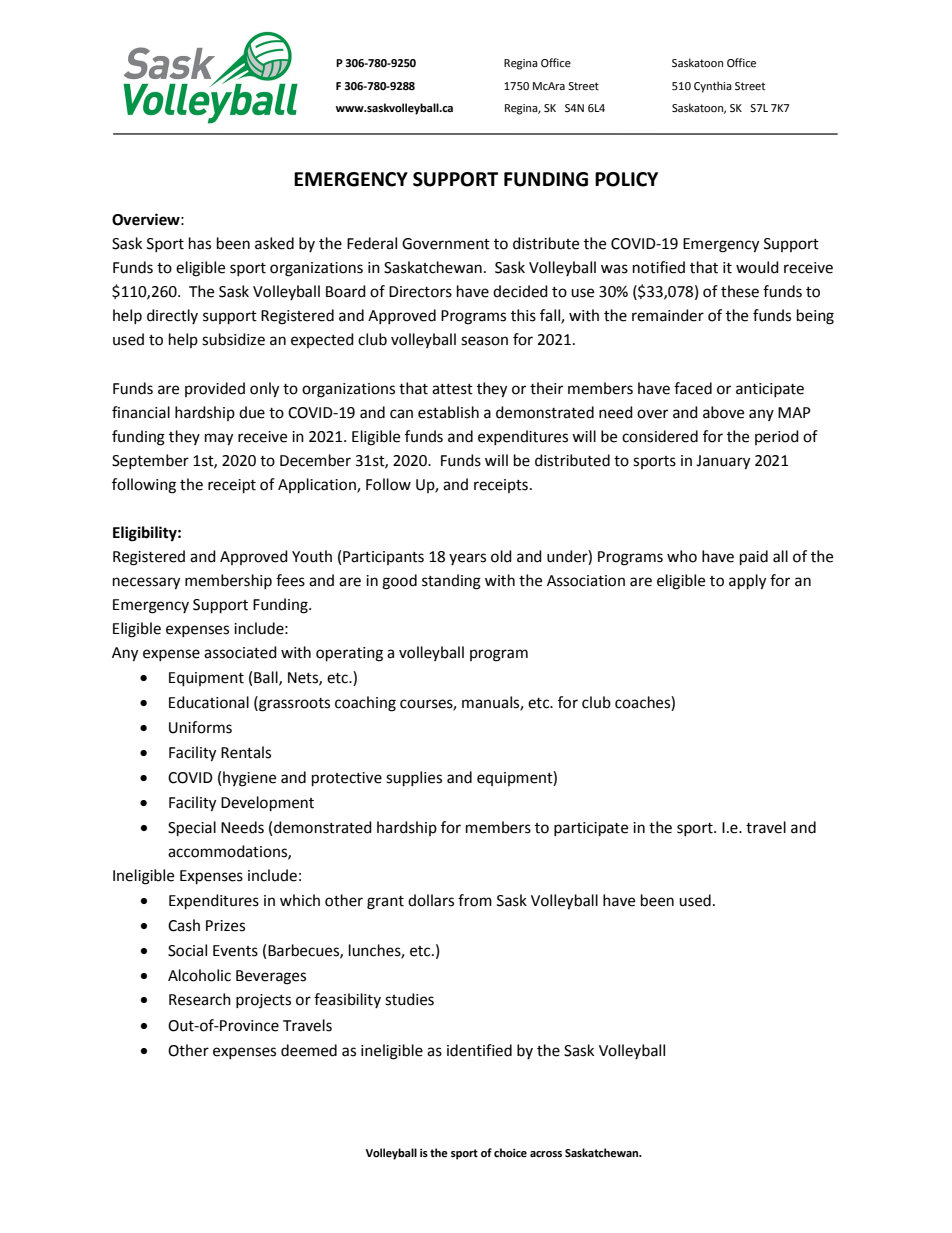 The width and height of the image is (952, 1233). Describe the element at coordinates (240, 652) in the image. I see `associated` at that location.
